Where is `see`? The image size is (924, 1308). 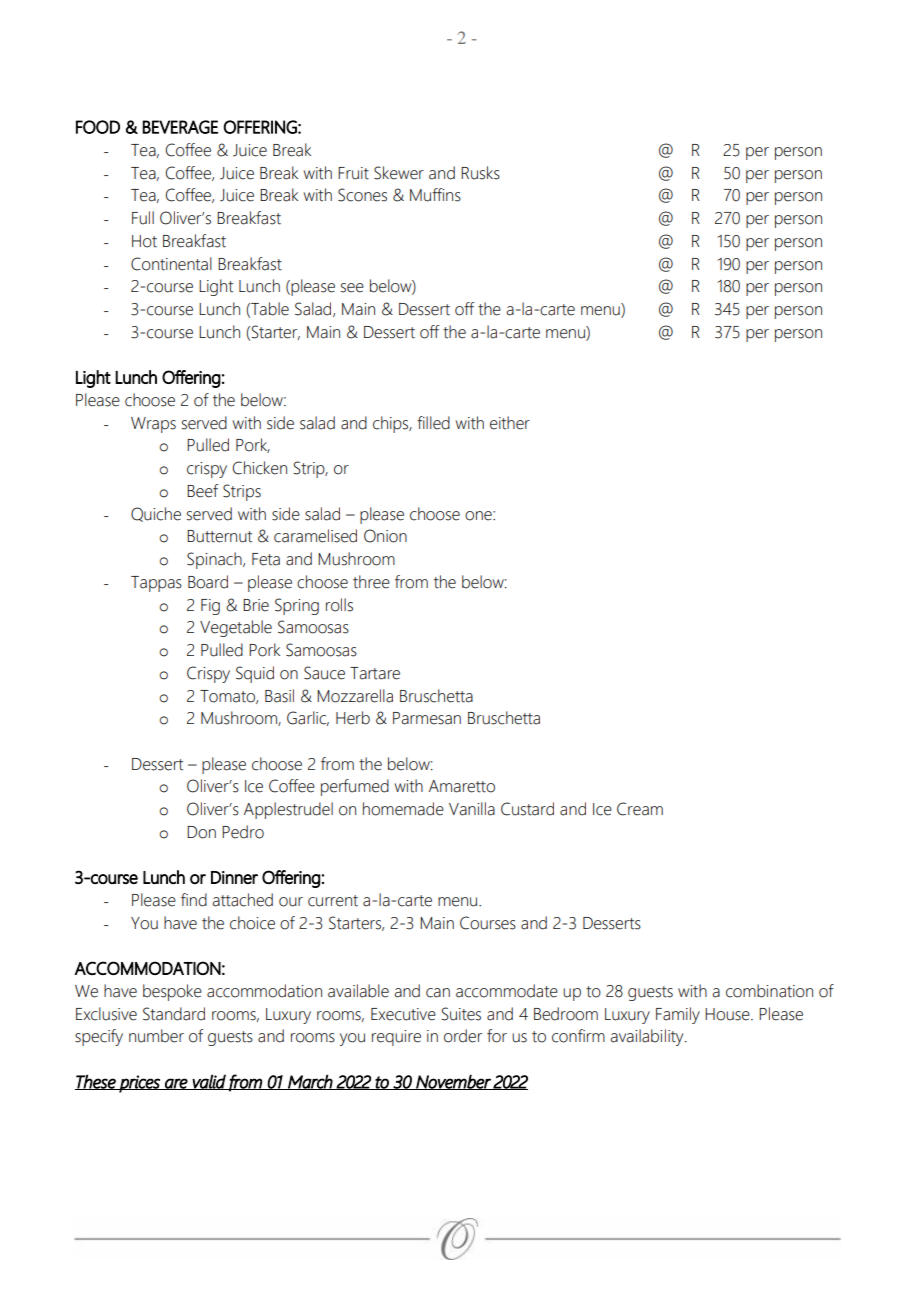
see is located at coordinates (352, 288).
